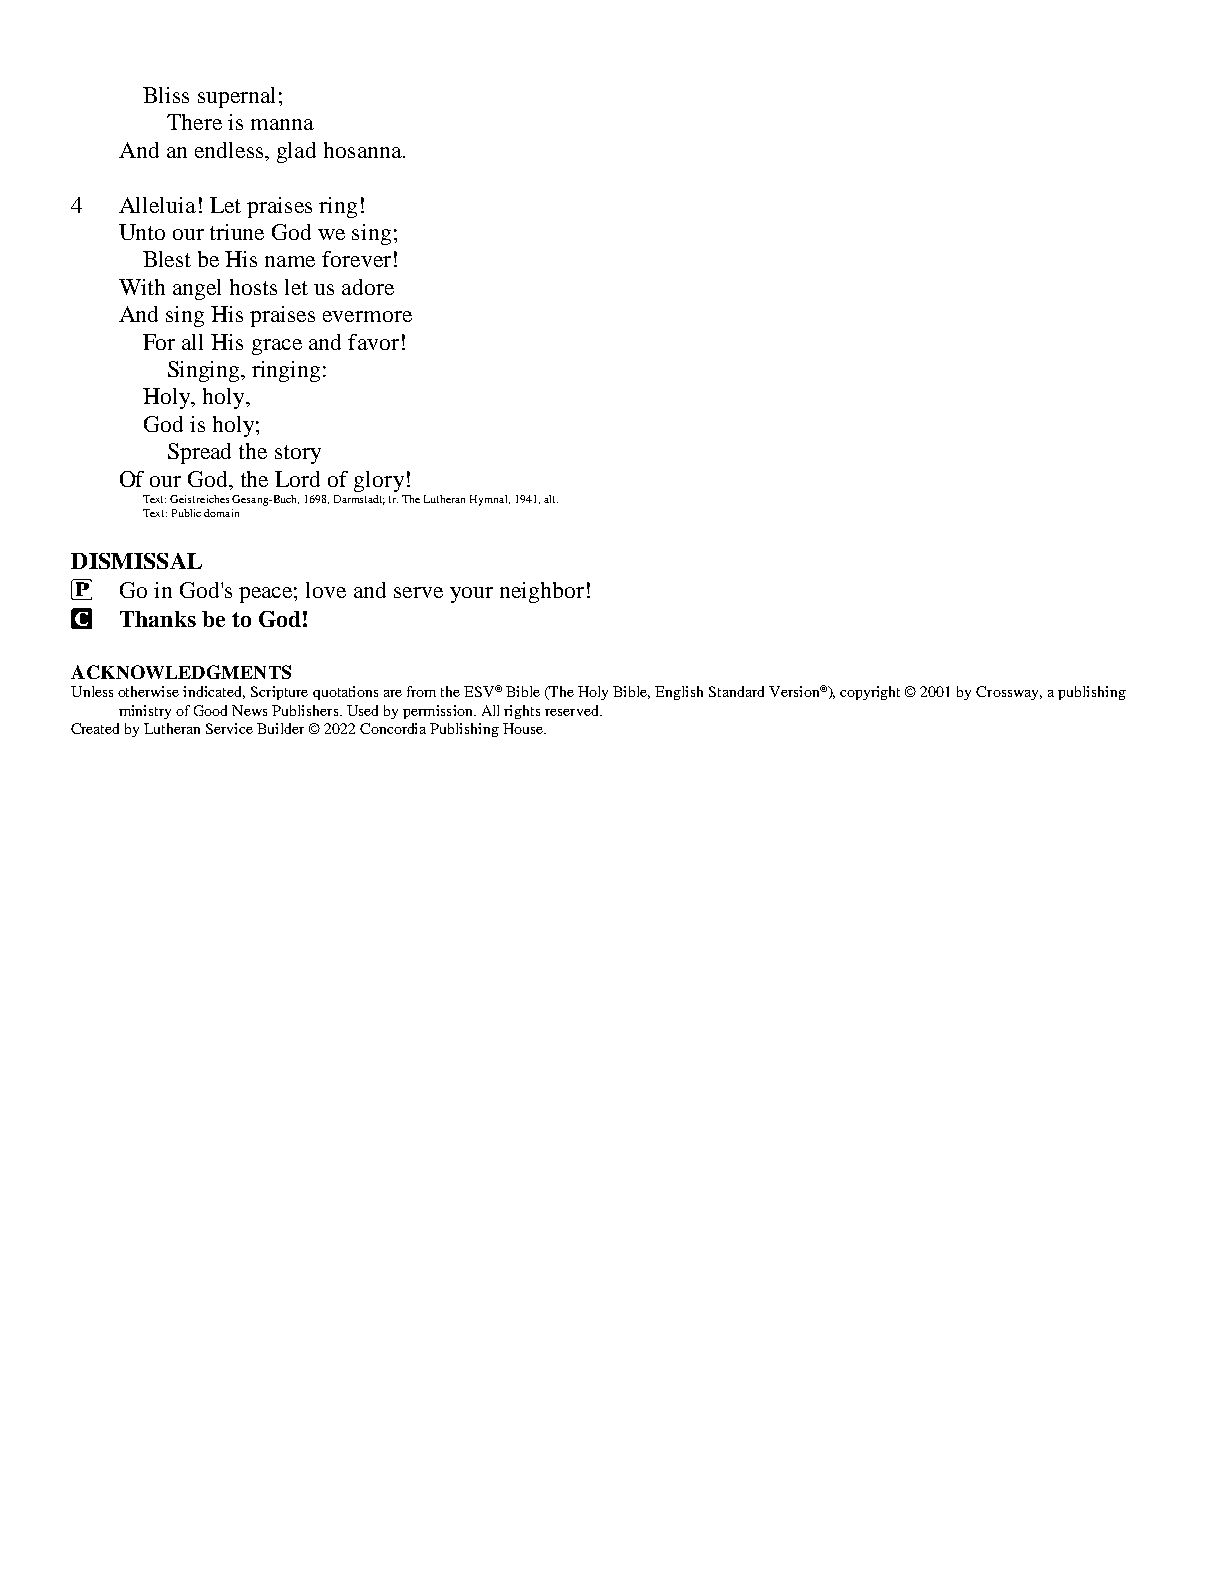 Image resolution: width=1215 pixels, height=1573 pixels. I want to click on Good, so click(210, 710).
